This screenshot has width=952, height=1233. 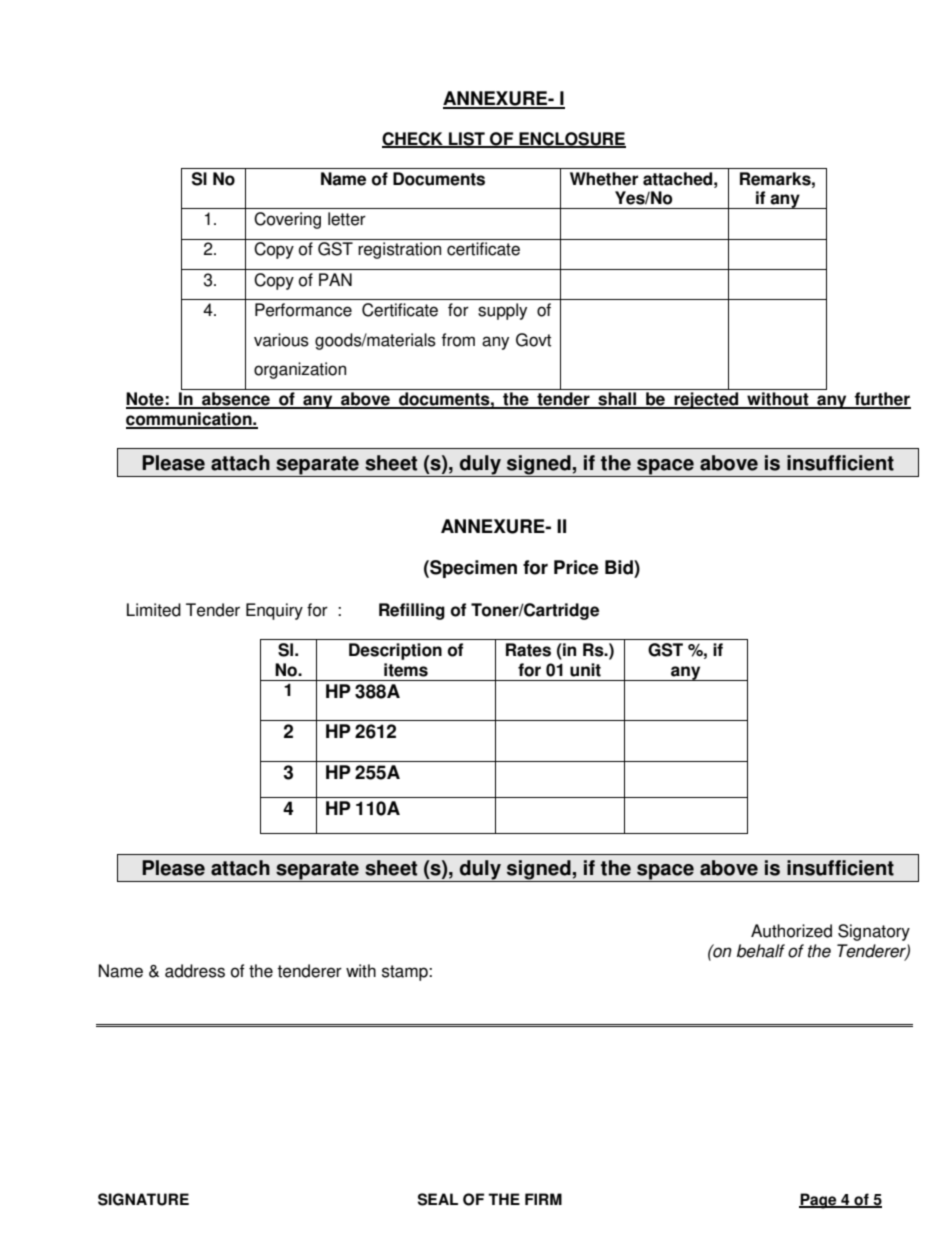 I want to click on Authorized, so click(x=791, y=931).
